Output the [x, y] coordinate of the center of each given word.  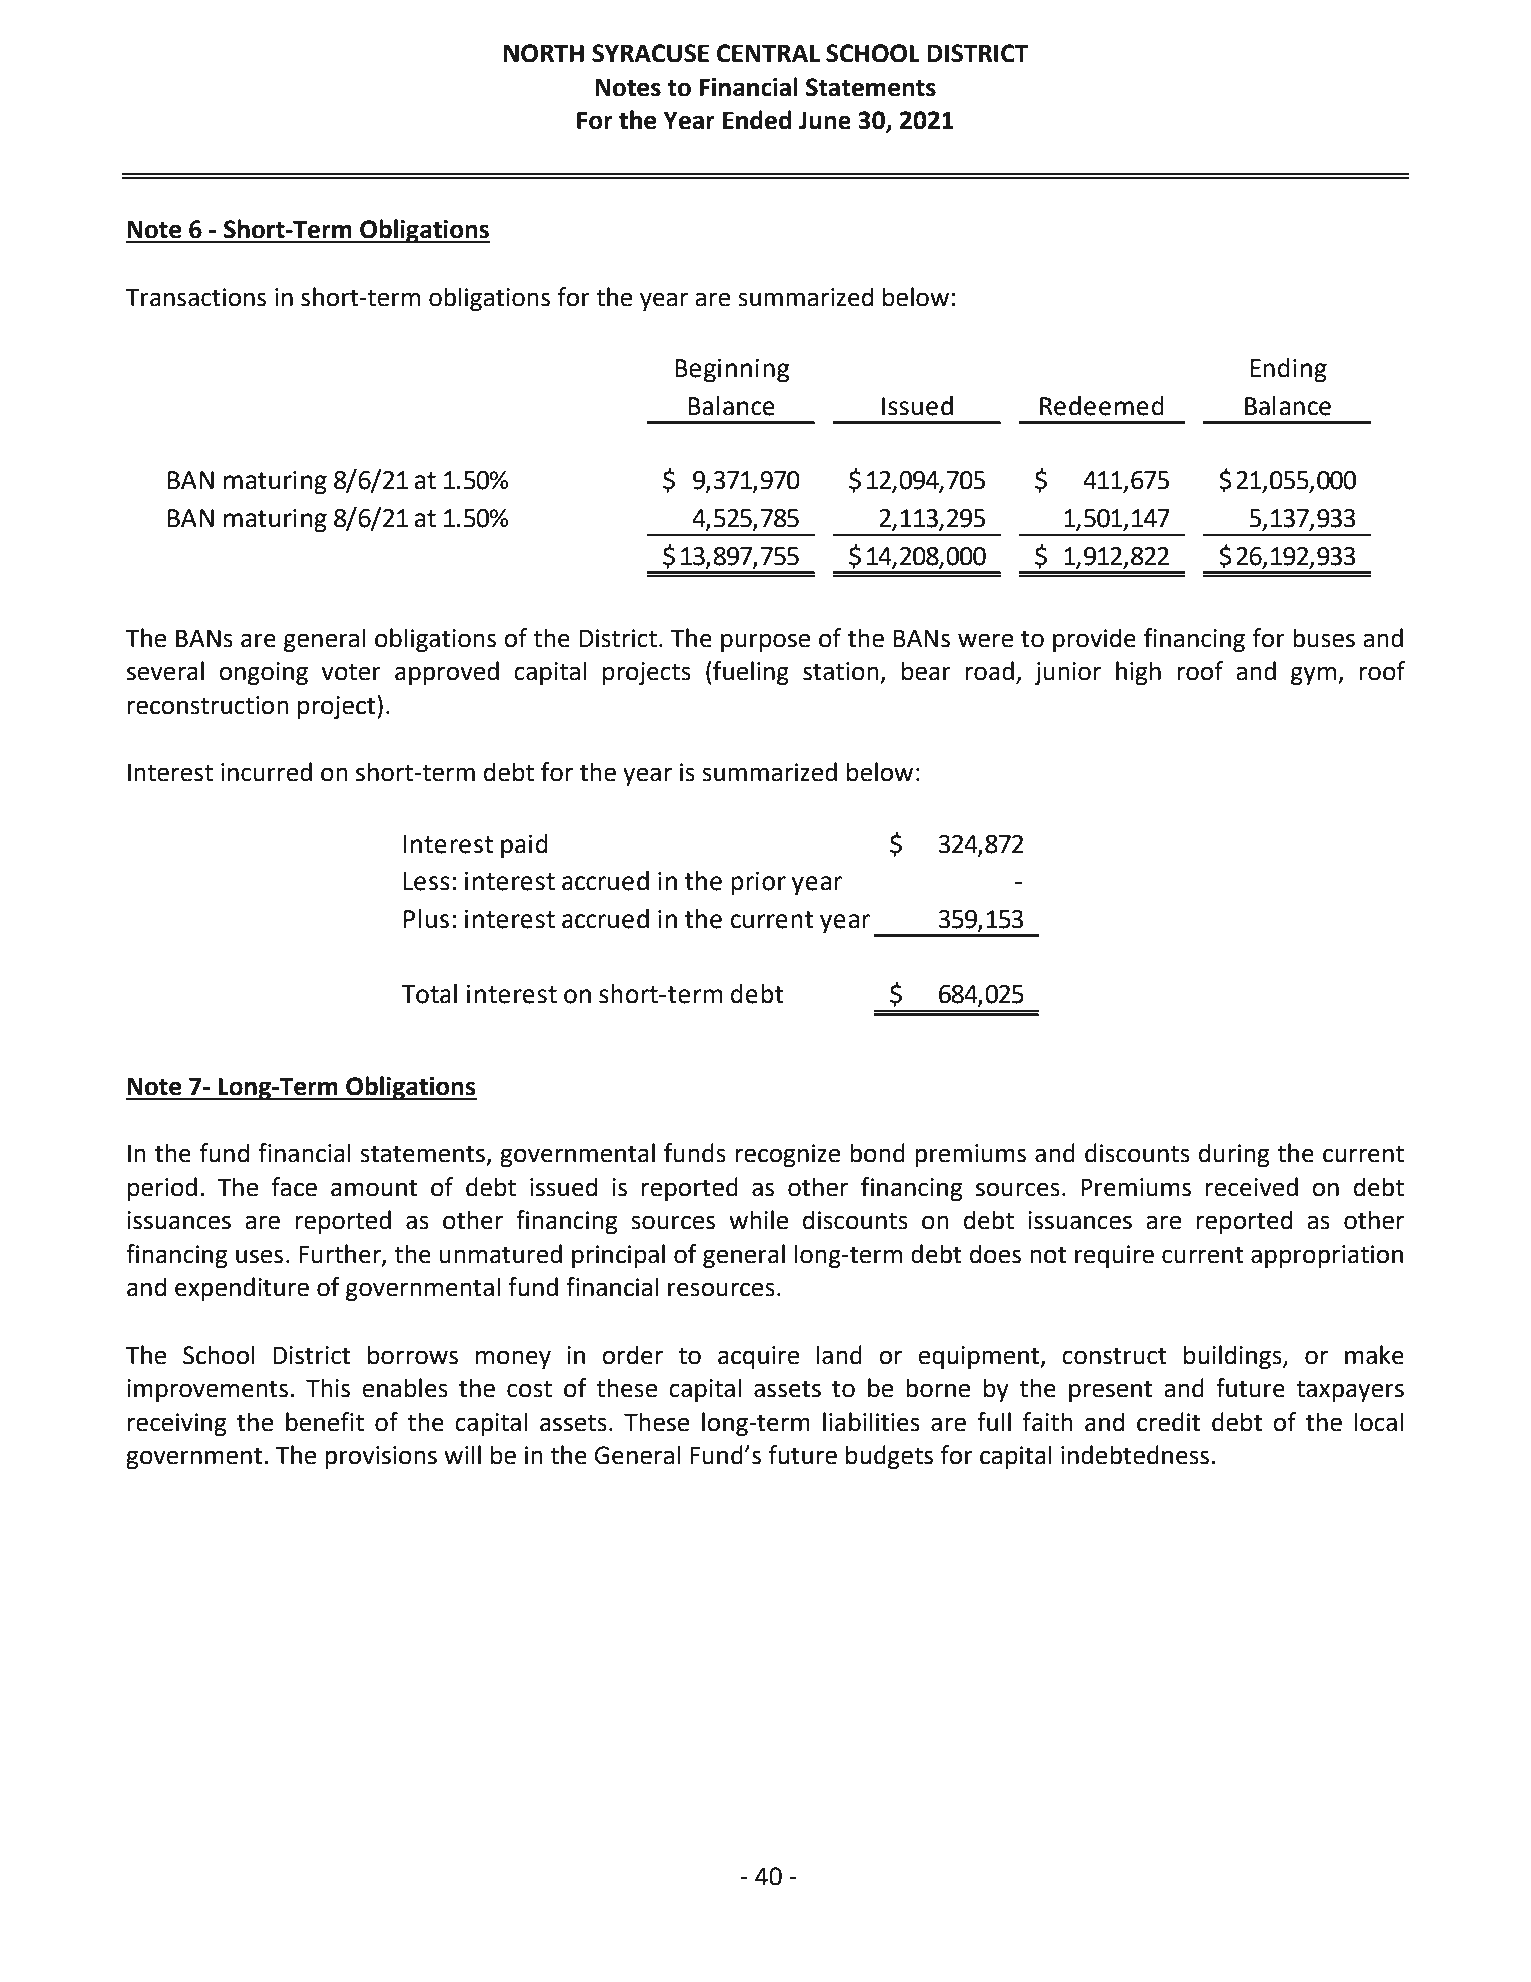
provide [1094, 640]
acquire [758, 1357]
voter [351, 672]
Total [429, 994]
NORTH [544, 53]
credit [1168, 1422]
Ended [757, 120]
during [1234, 1155]
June [825, 121]
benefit [325, 1422]
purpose [765, 642]
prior [758, 884]
